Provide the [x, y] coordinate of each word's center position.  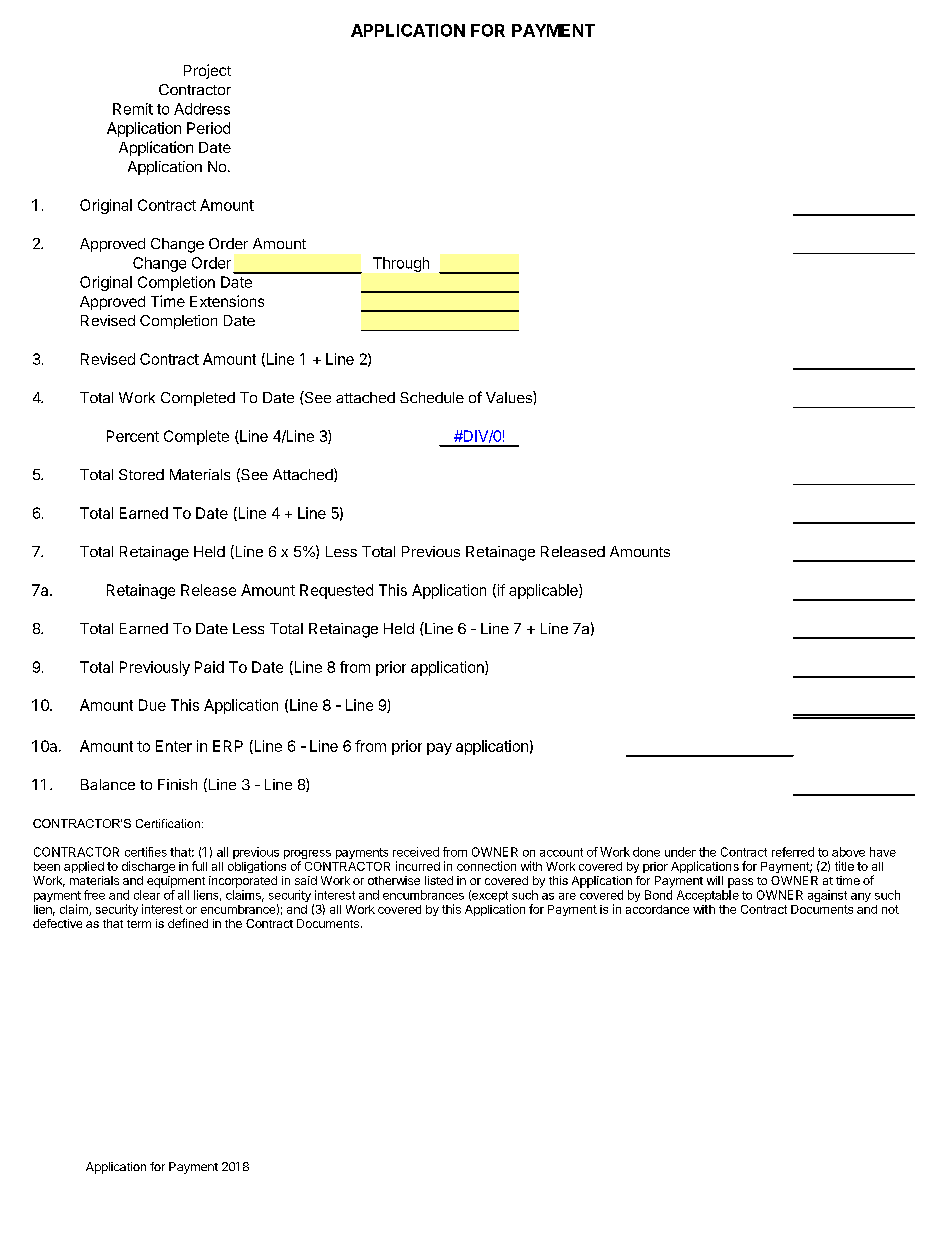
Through [401, 264]
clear [147, 895]
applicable [544, 591]
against [827, 896]
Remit [133, 109]
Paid [209, 667]
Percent [133, 436]
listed [439, 880]
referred [793, 852]
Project [207, 71]
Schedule [432, 397]
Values [510, 397]
